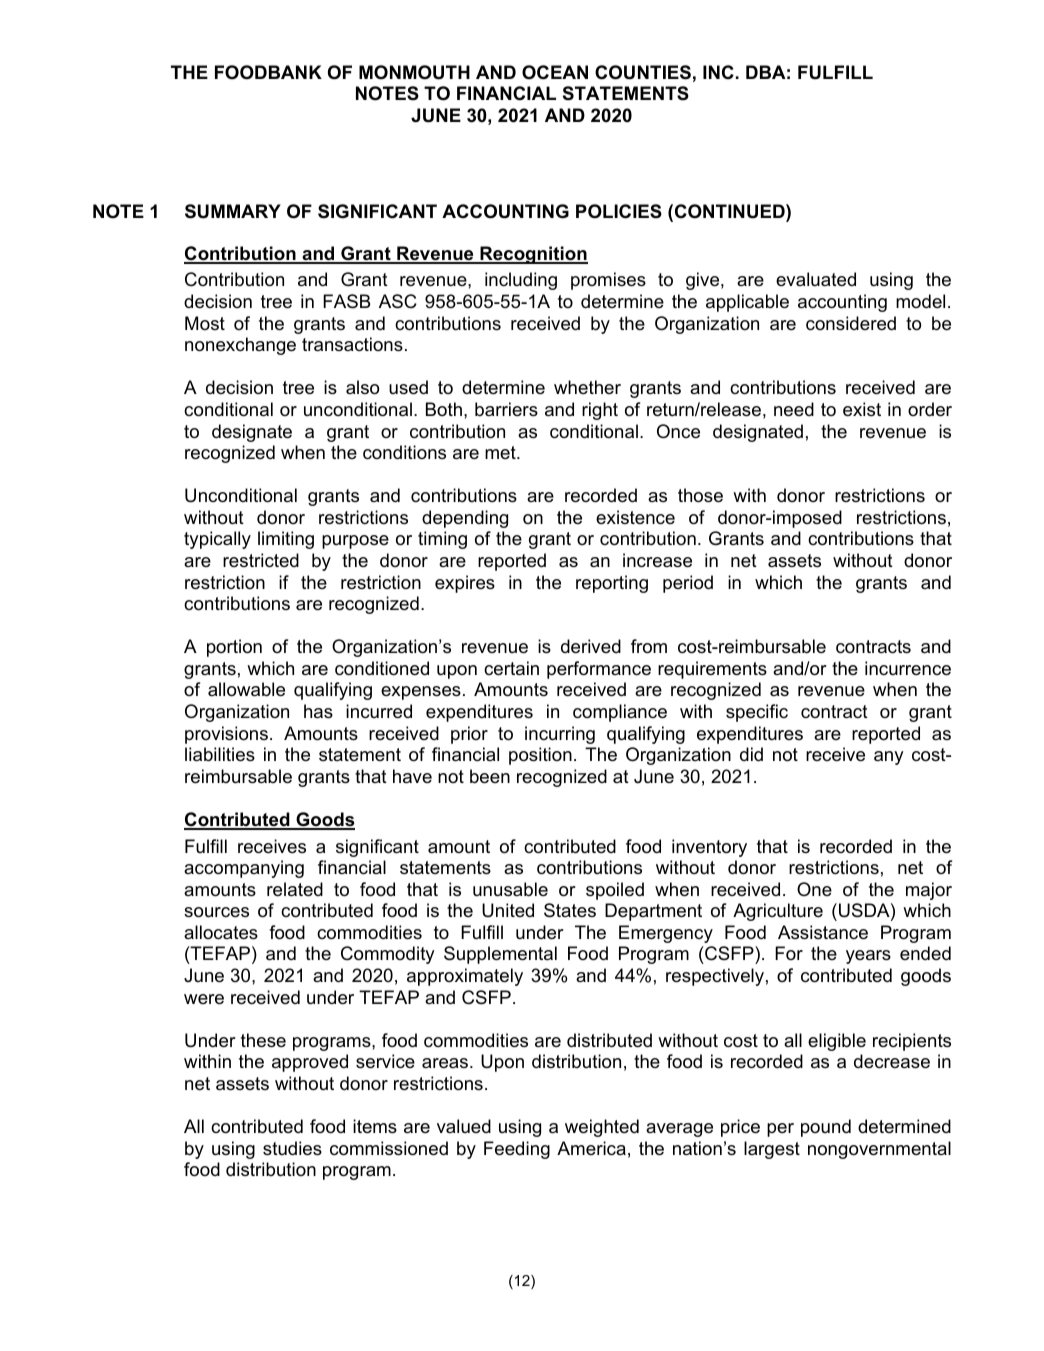  What do you see at coordinates (501, 452) in the screenshot?
I see `met` at bounding box center [501, 452].
